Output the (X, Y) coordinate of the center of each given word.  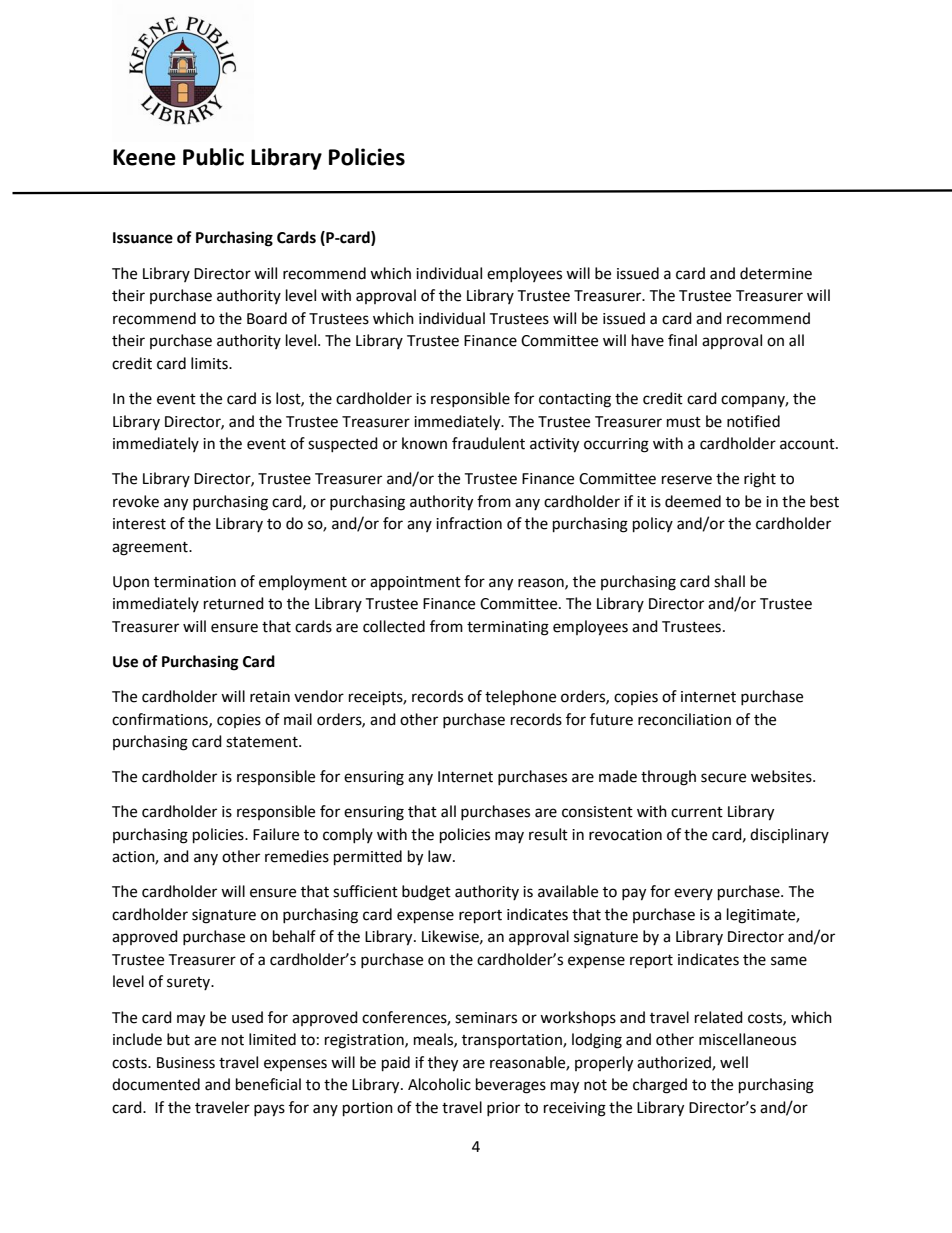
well (734, 1062)
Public (213, 157)
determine (776, 273)
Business (186, 1063)
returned (234, 603)
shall (729, 581)
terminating (508, 628)
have (648, 340)
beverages (511, 1086)
